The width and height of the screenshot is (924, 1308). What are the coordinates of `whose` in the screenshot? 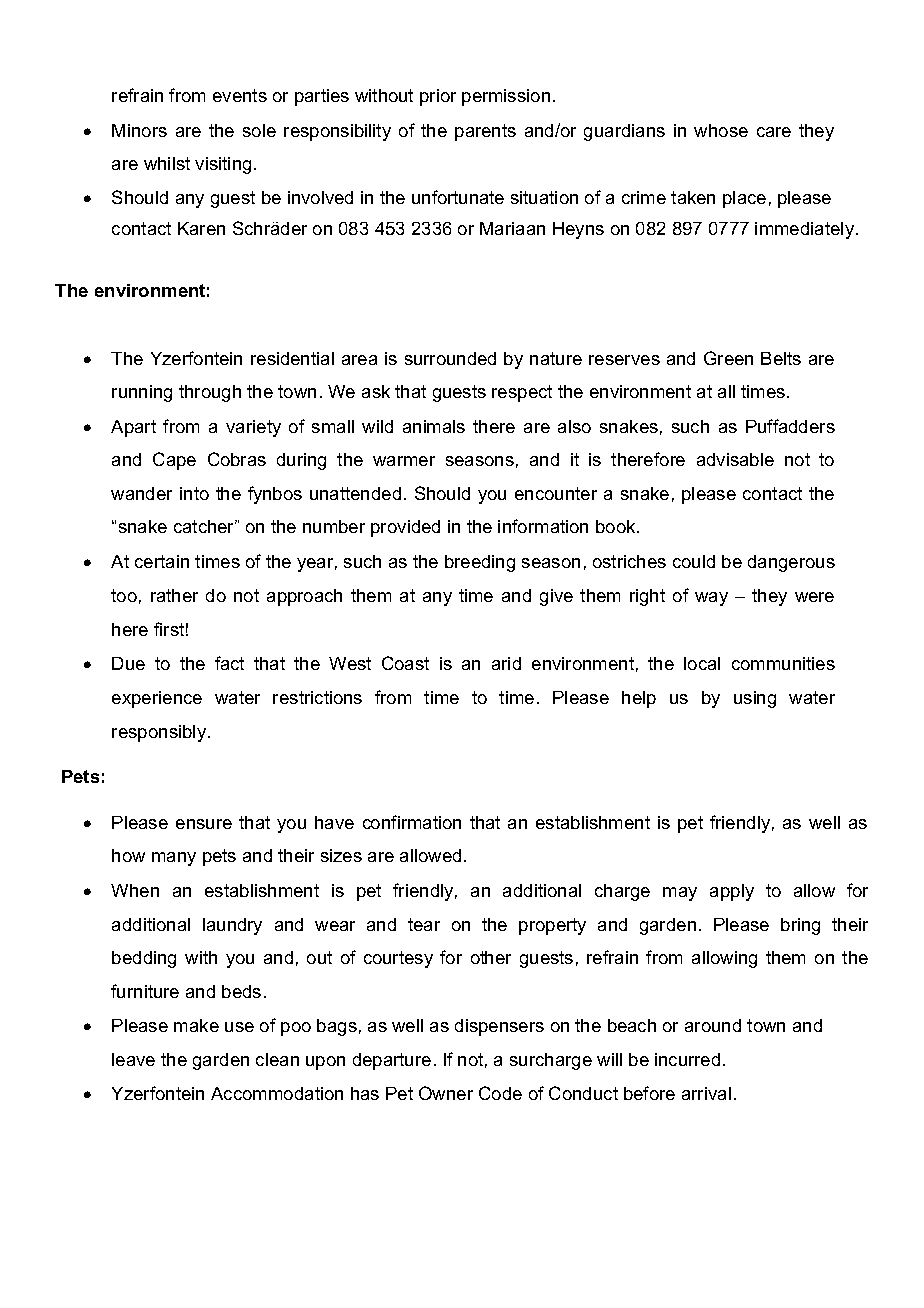 It's located at (721, 130).
